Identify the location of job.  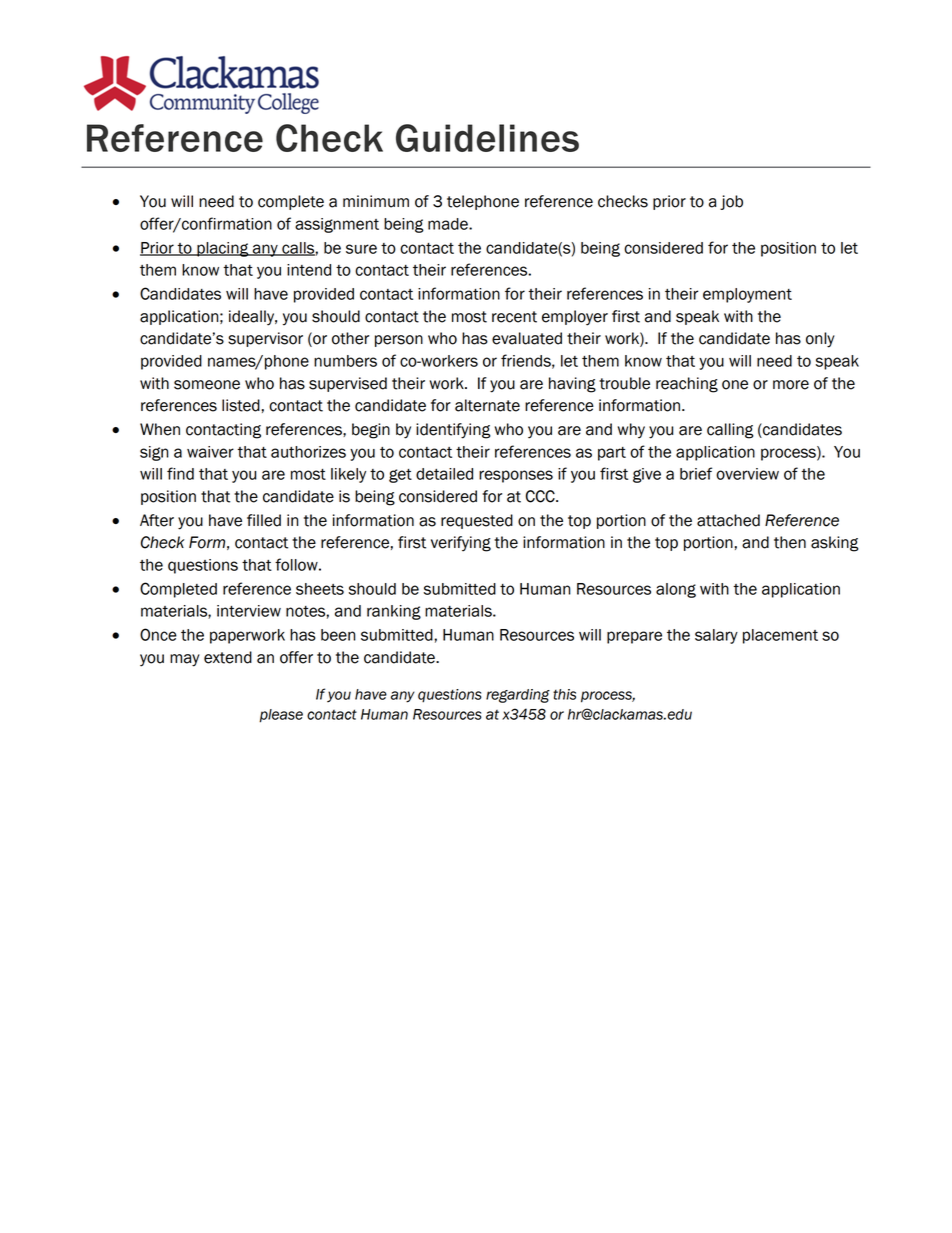
(731, 202).
